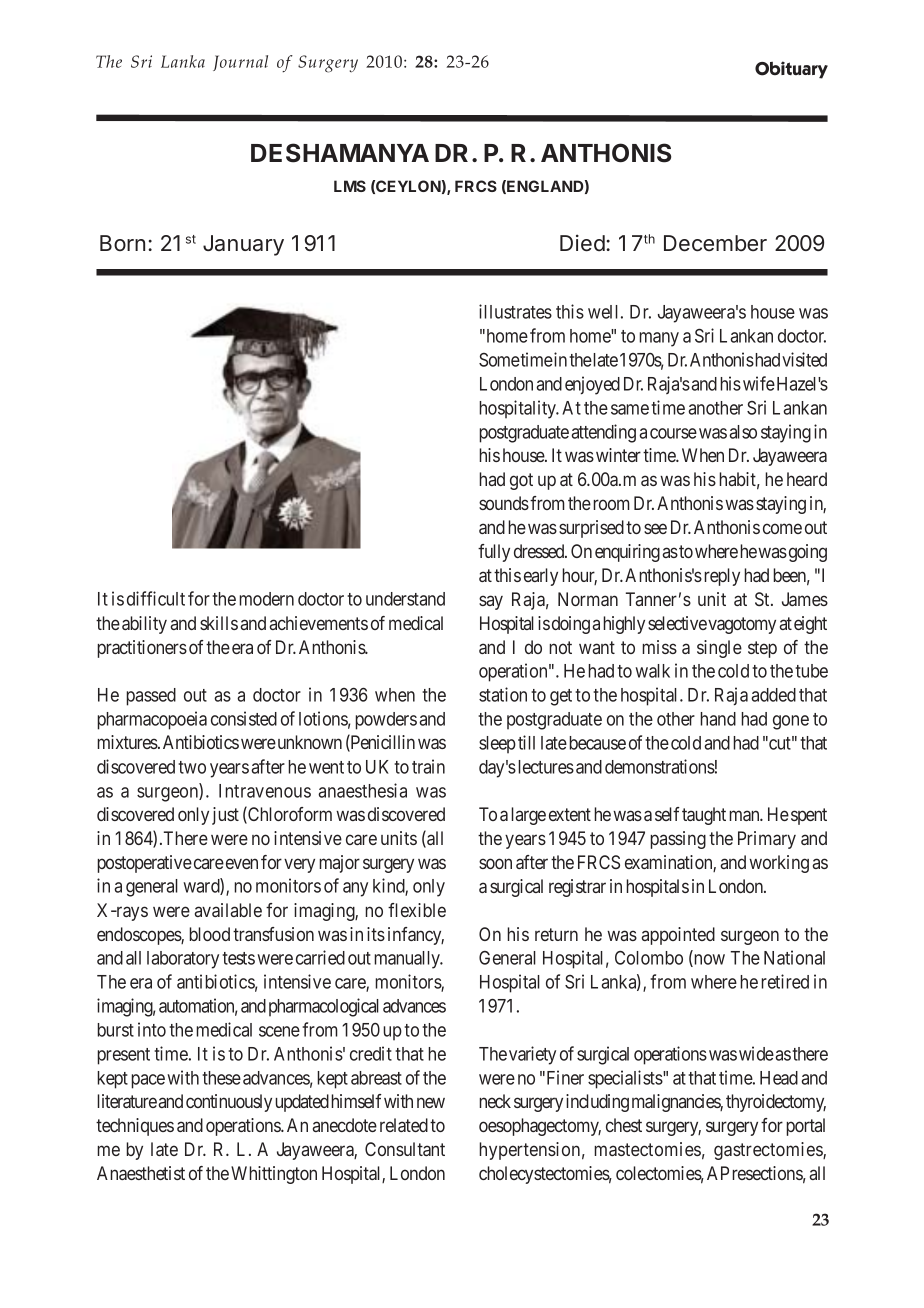 The height and width of the screenshot is (1308, 924). What do you see at coordinates (240, 63) in the screenshot?
I see `Journal` at bounding box center [240, 63].
